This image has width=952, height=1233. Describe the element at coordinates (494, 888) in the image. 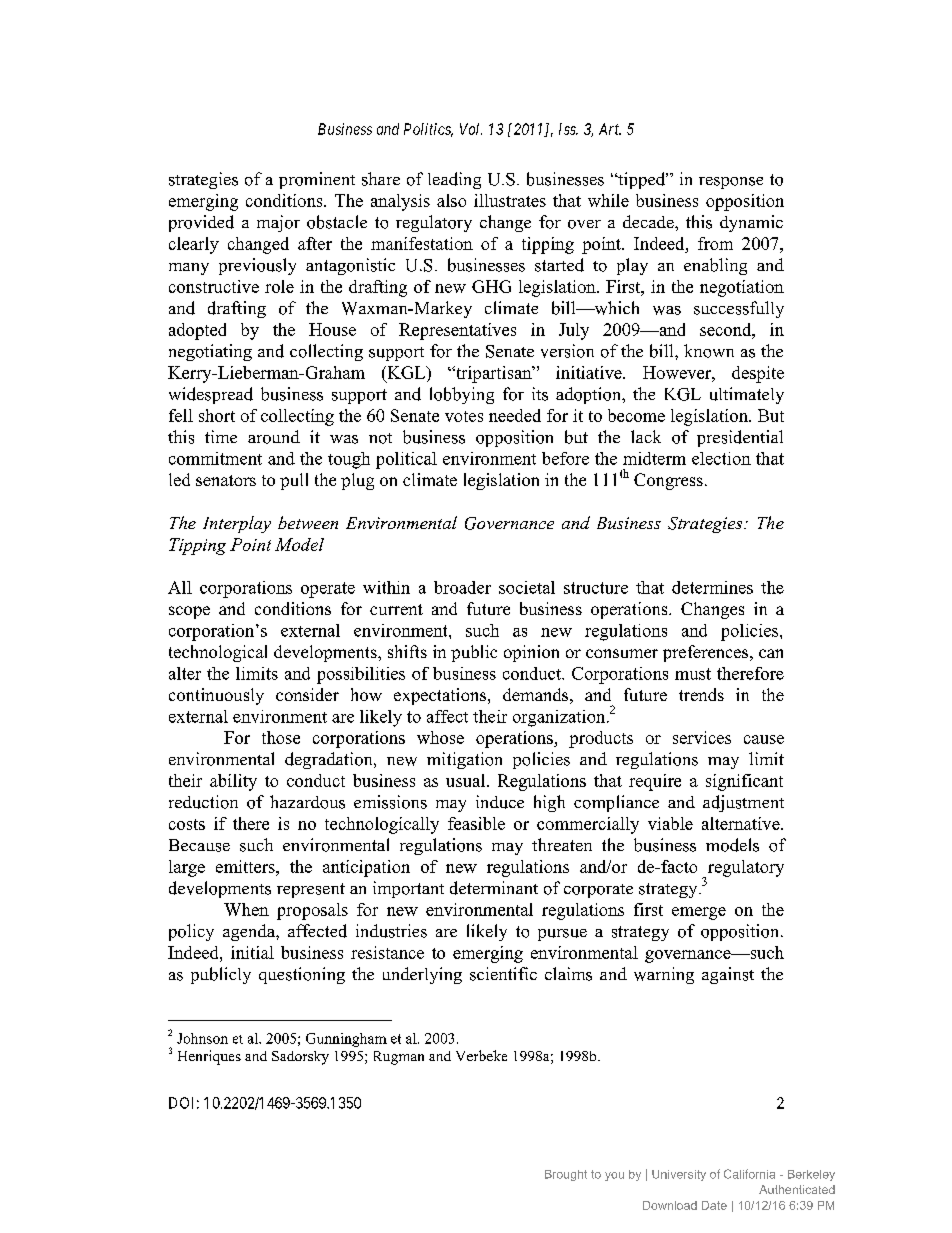

I see `determinant` at that location.
